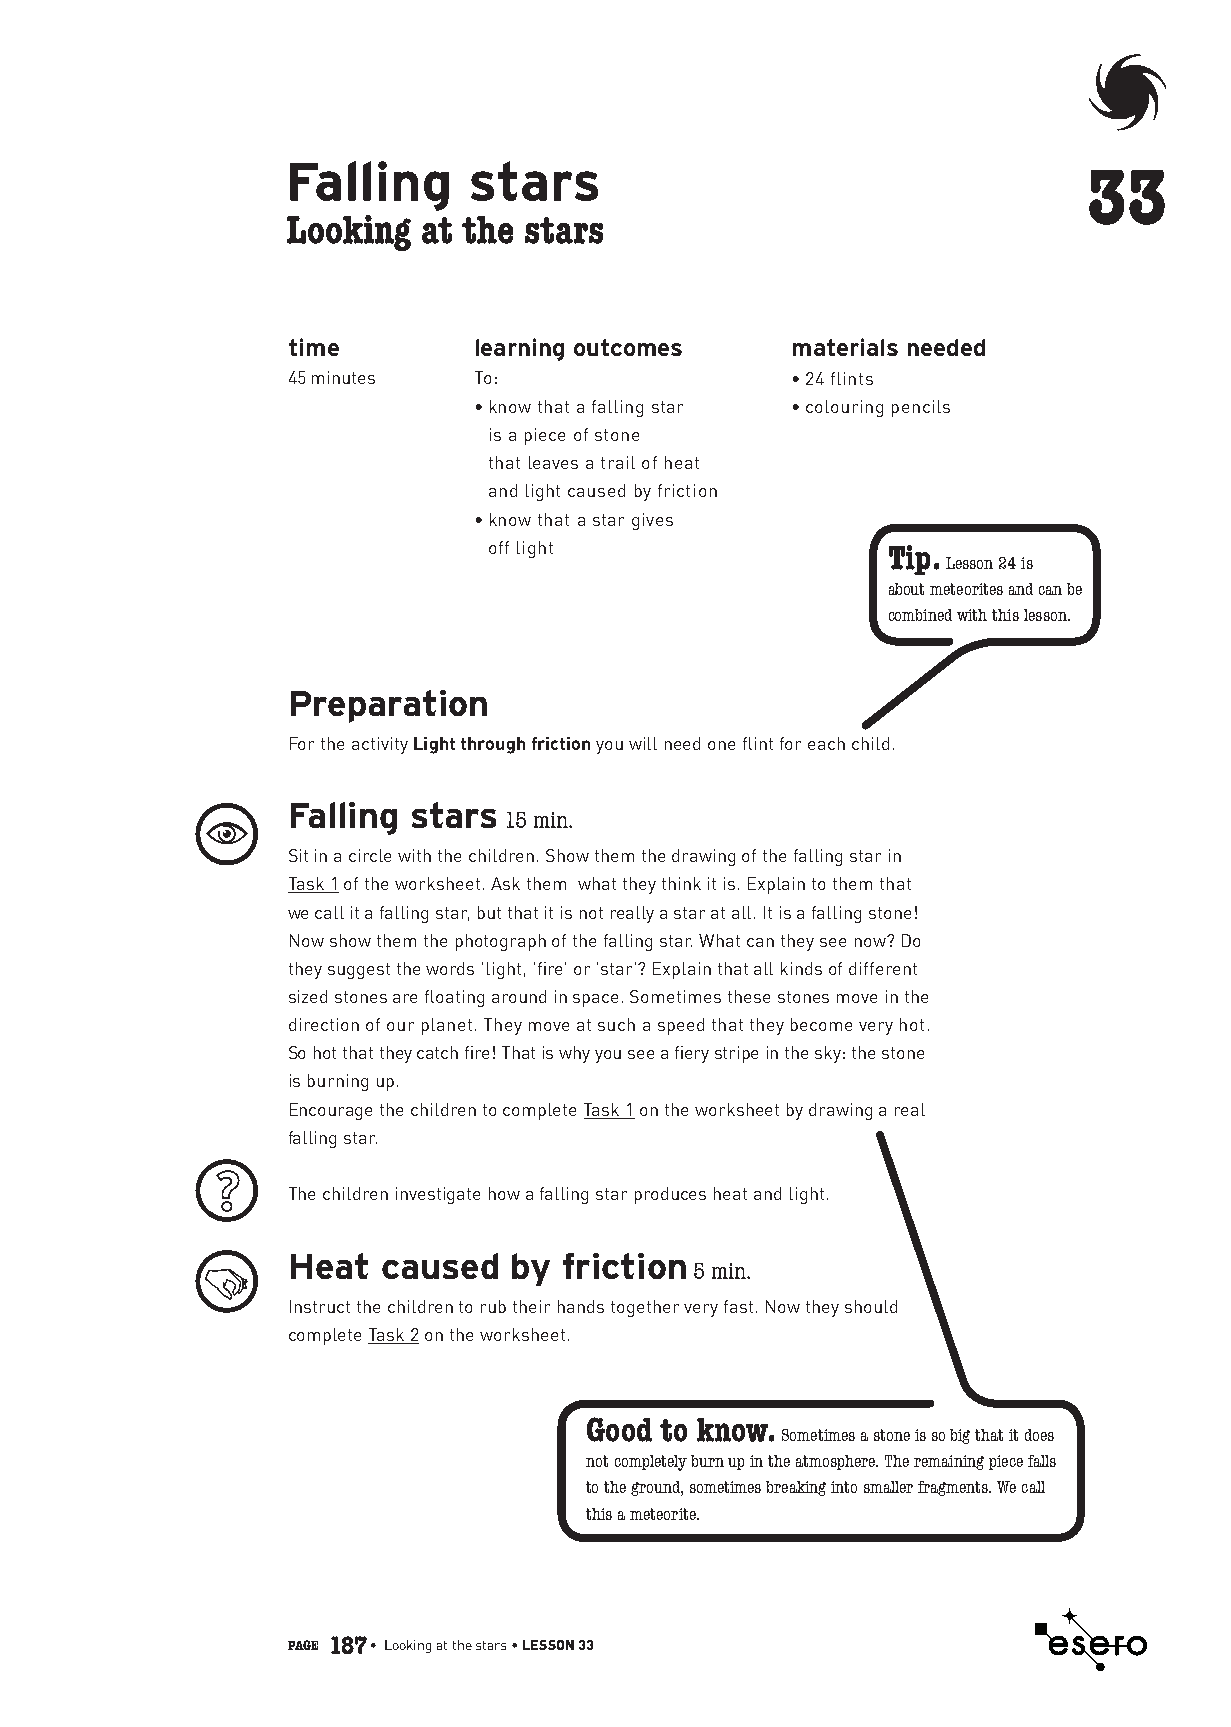  What do you see at coordinates (343, 377) in the screenshot?
I see `minutes` at bounding box center [343, 377].
